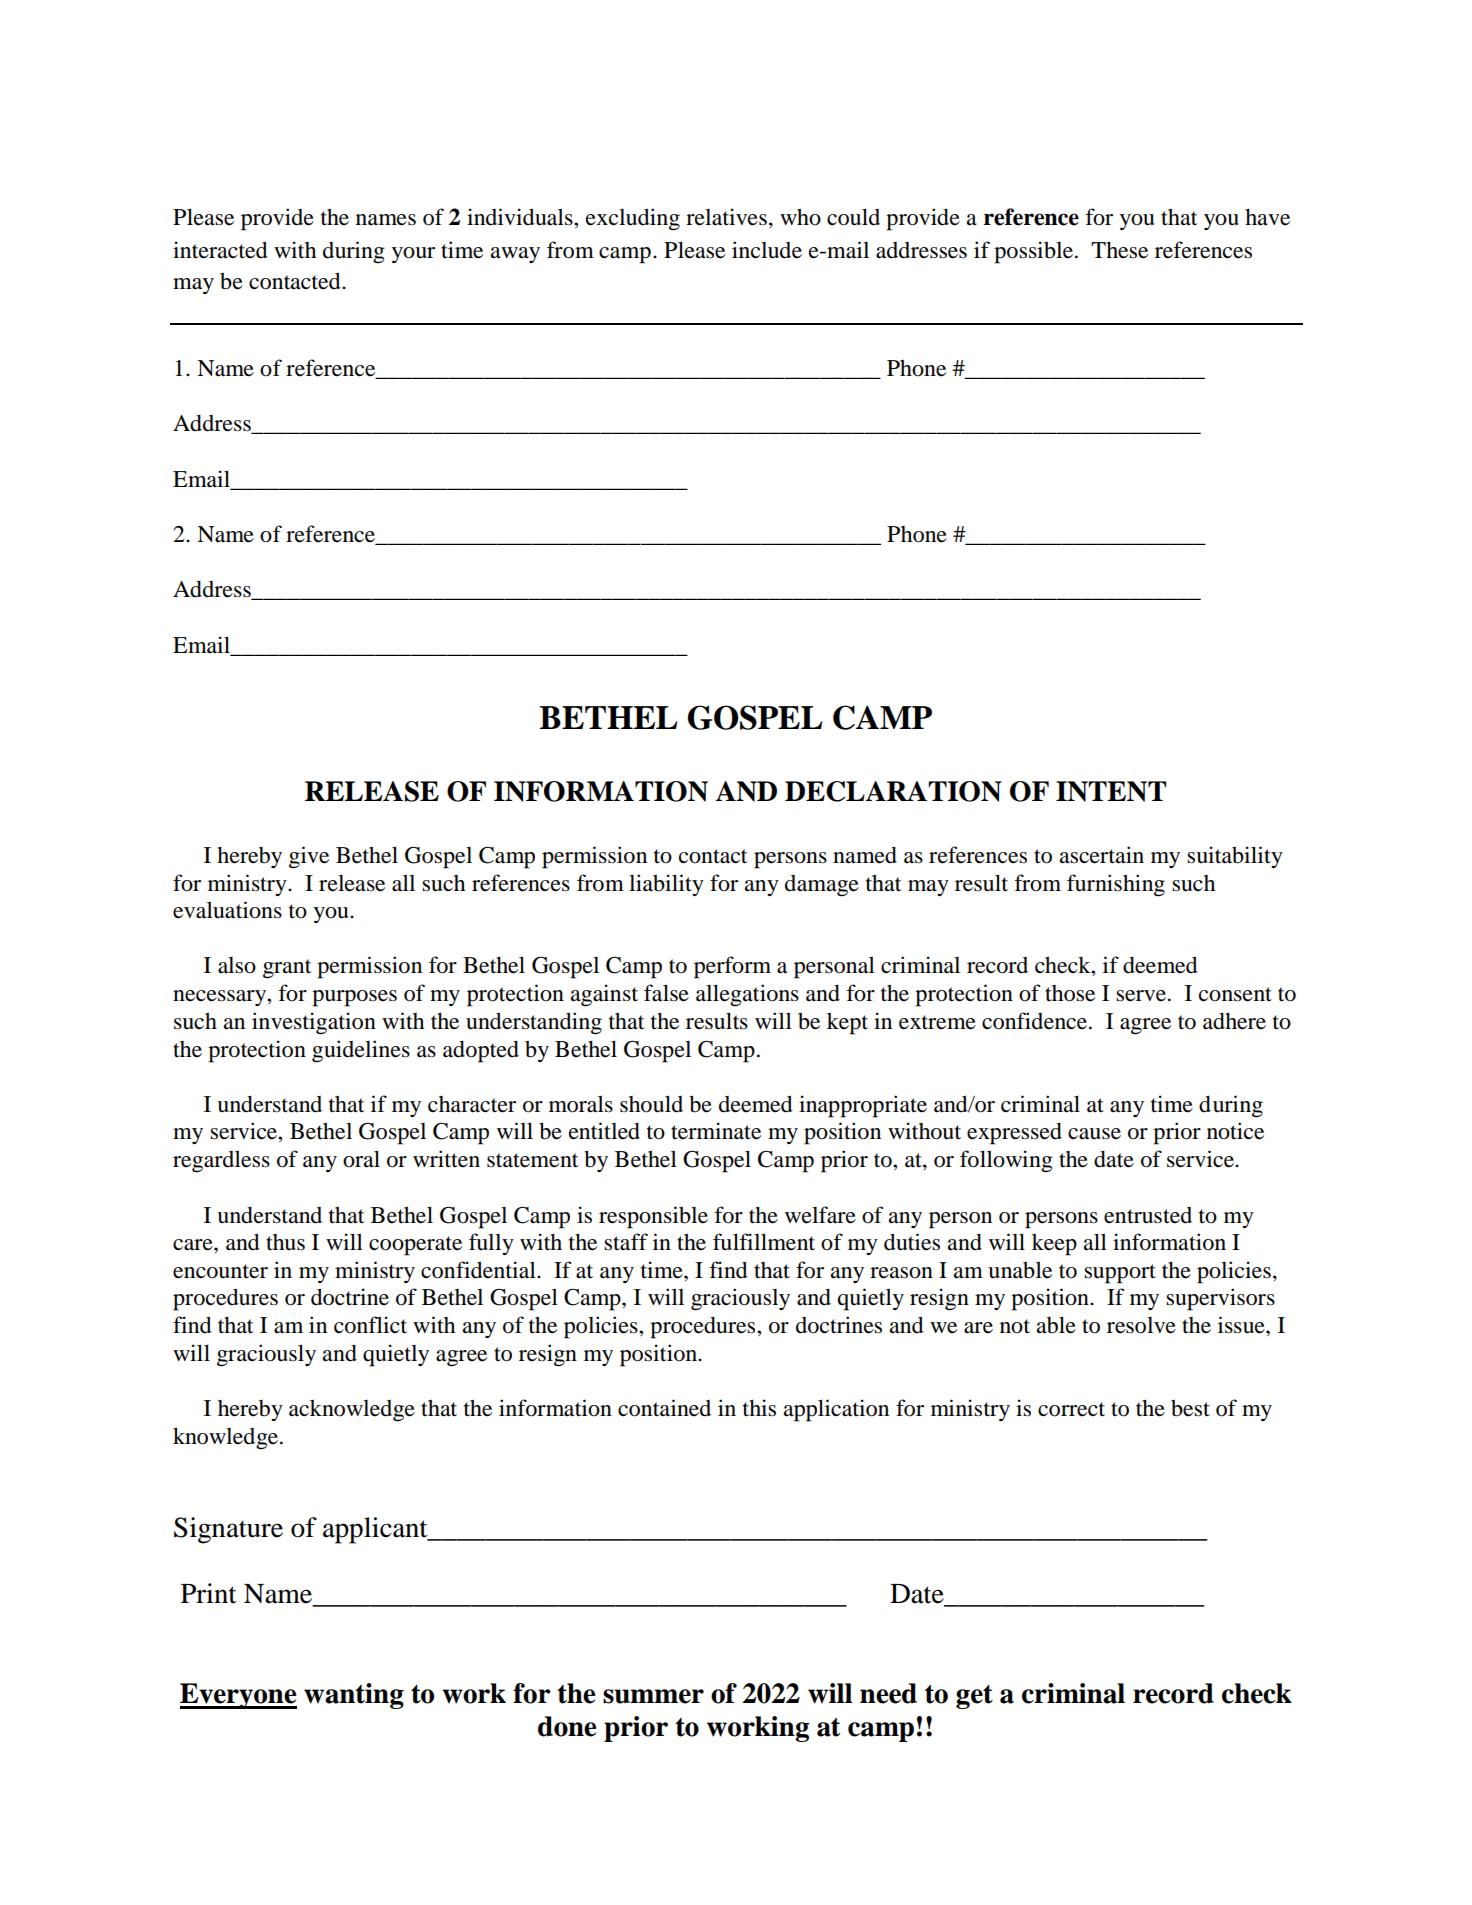  I want to click on include, so click(767, 250).
